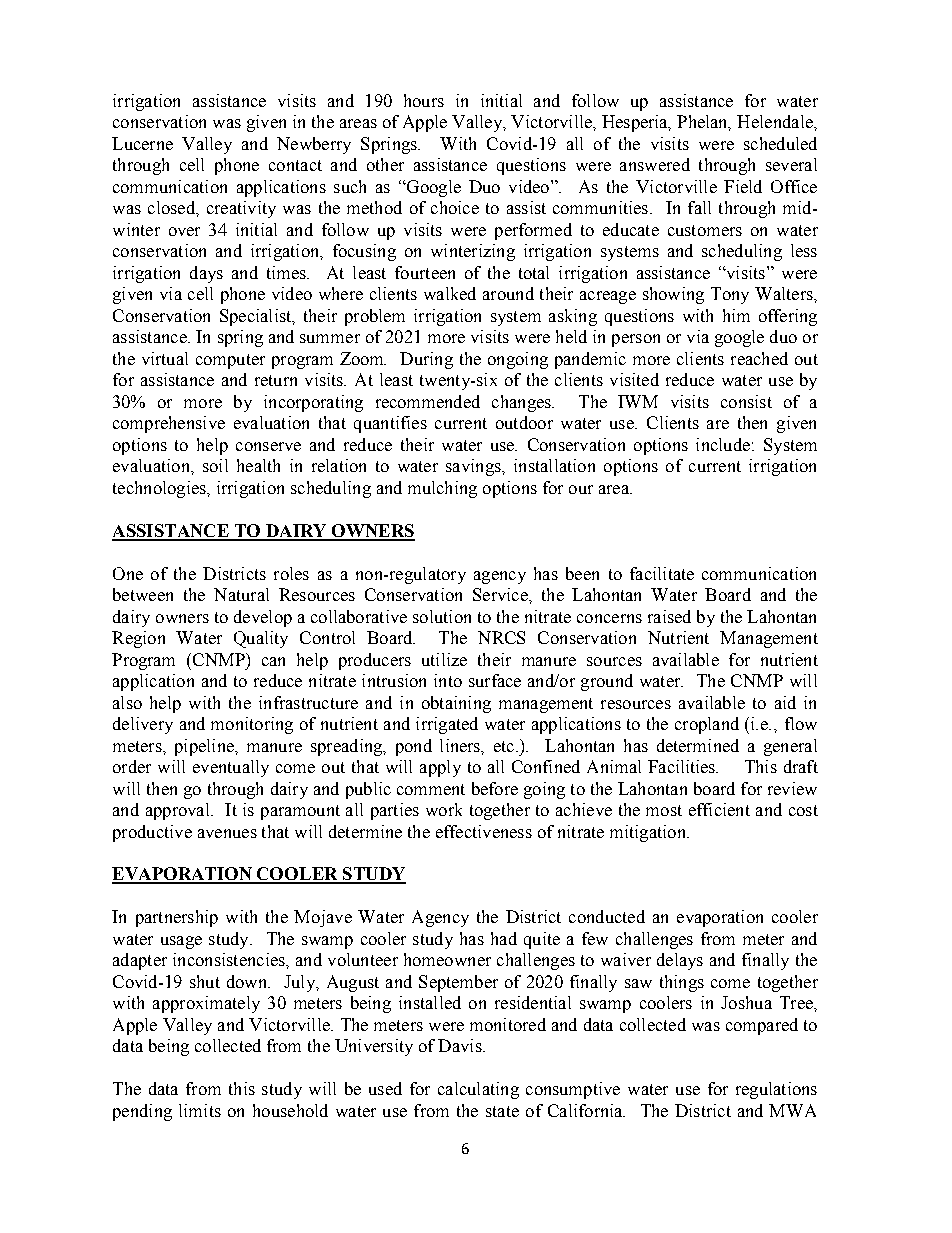  Describe the element at coordinates (780, 143) in the page. I see `scheduled` at that location.
